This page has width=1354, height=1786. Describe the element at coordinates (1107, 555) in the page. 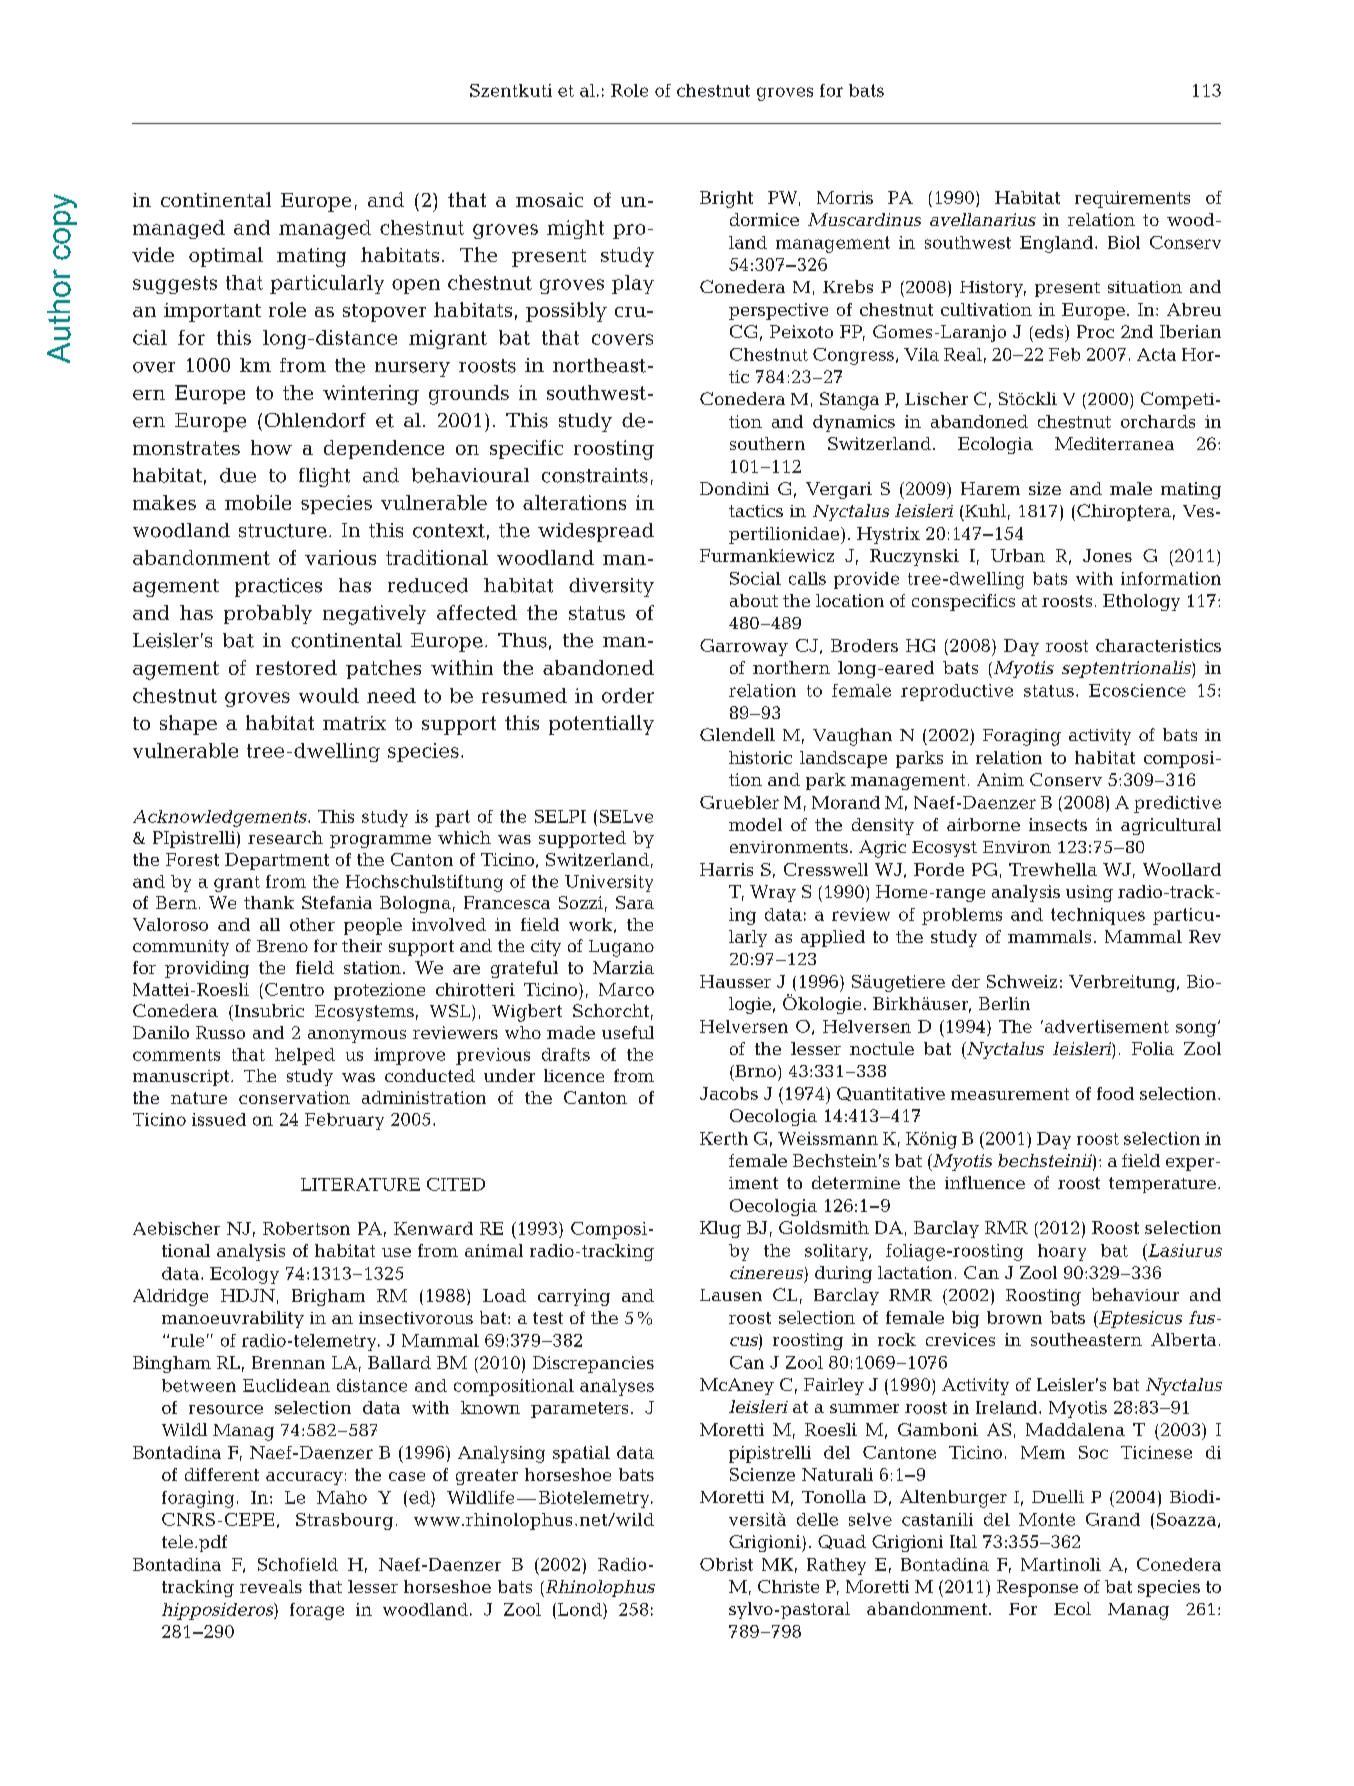

I see `Jones` at that location.
